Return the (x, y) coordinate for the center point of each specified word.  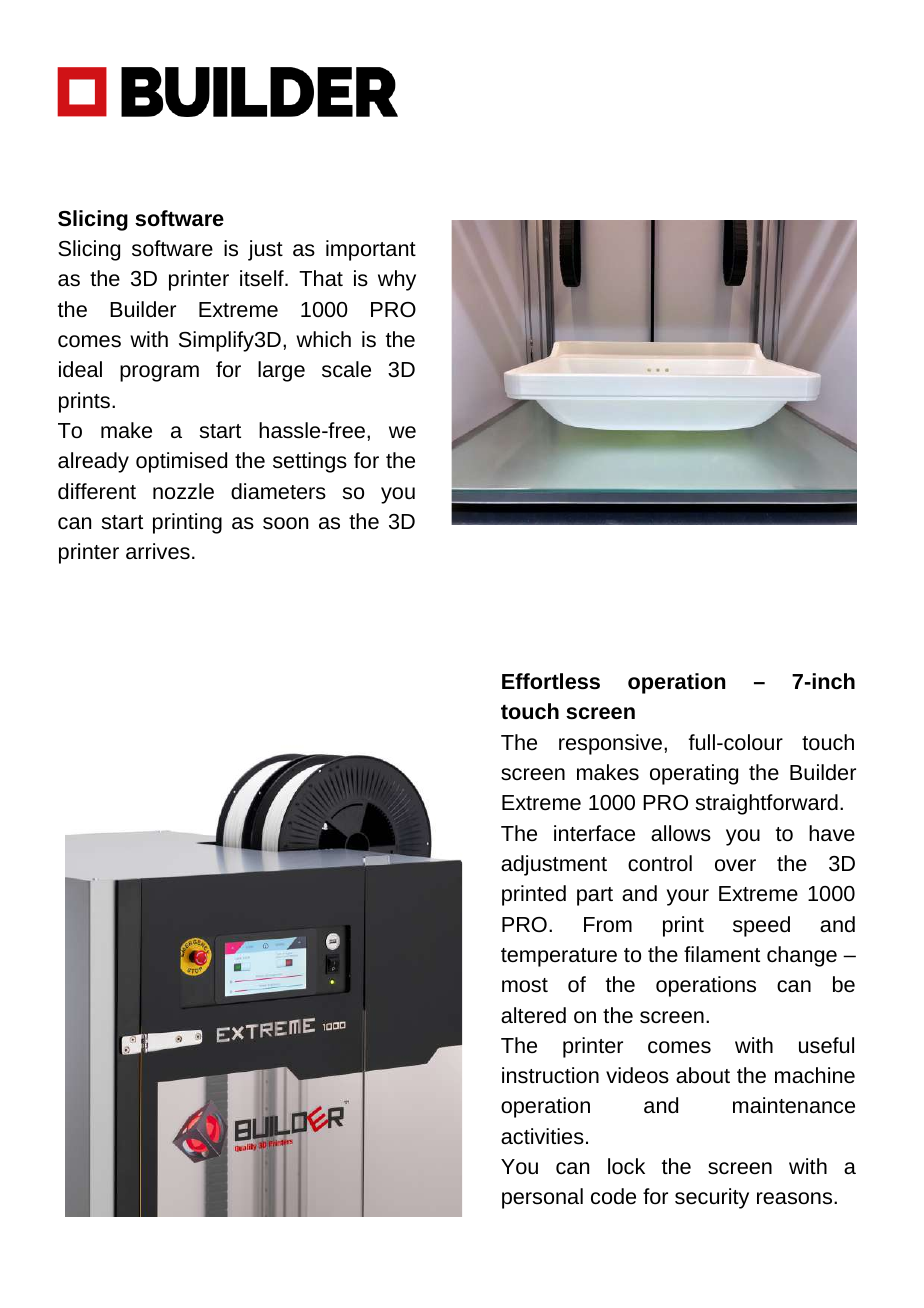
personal (542, 1198)
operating (694, 774)
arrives (158, 551)
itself (263, 278)
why (397, 280)
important (371, 250)
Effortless (551, 681)
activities (542, 1136)
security (712, 1198)
